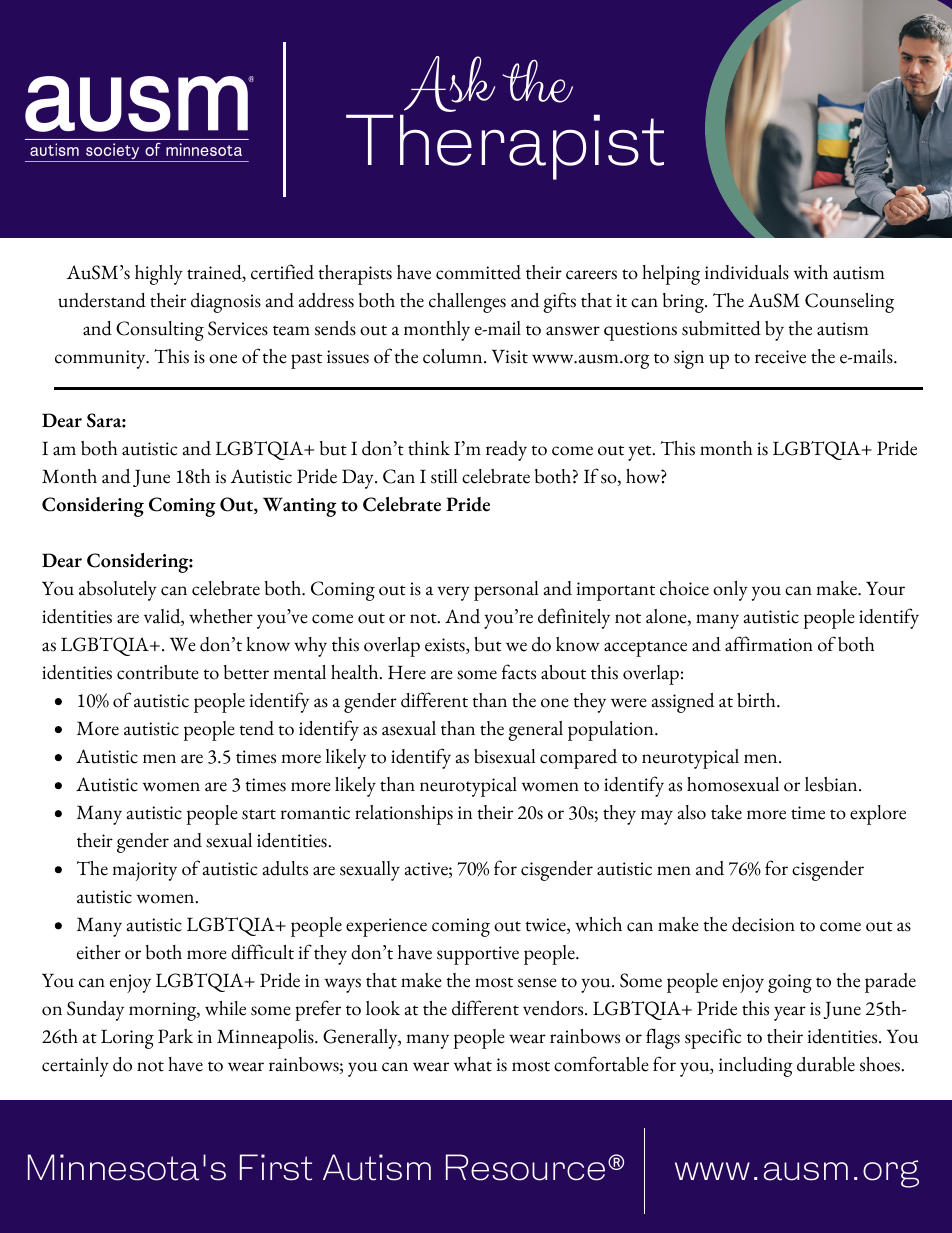 The width and height of the screenshot is (952, 1233). What do you see at coordinates (780, 357) in the screenshot?
I see `receive` at bounding box center [780, 357].
